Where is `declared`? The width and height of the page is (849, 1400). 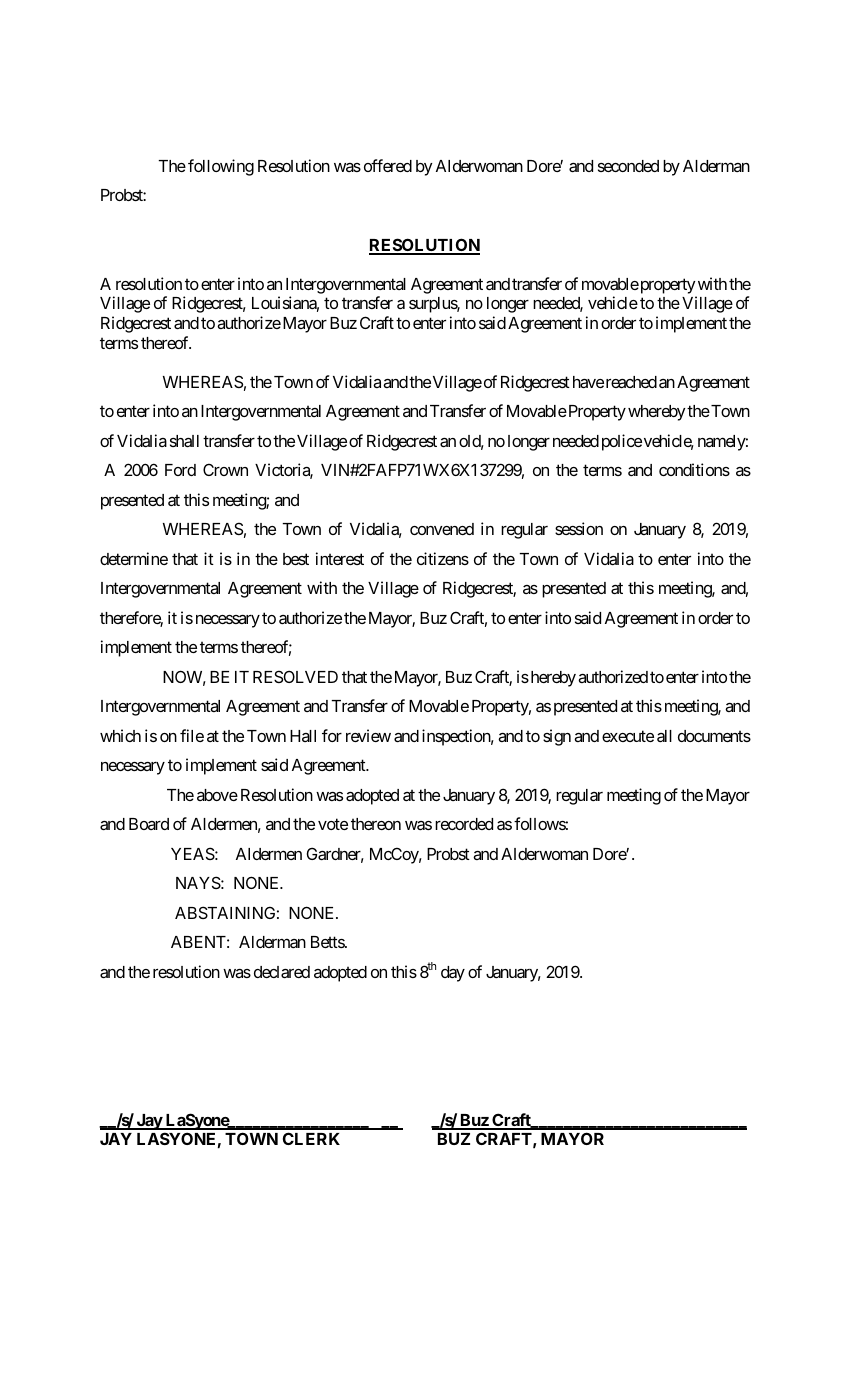 declared is located at coordinates (282, 972).
